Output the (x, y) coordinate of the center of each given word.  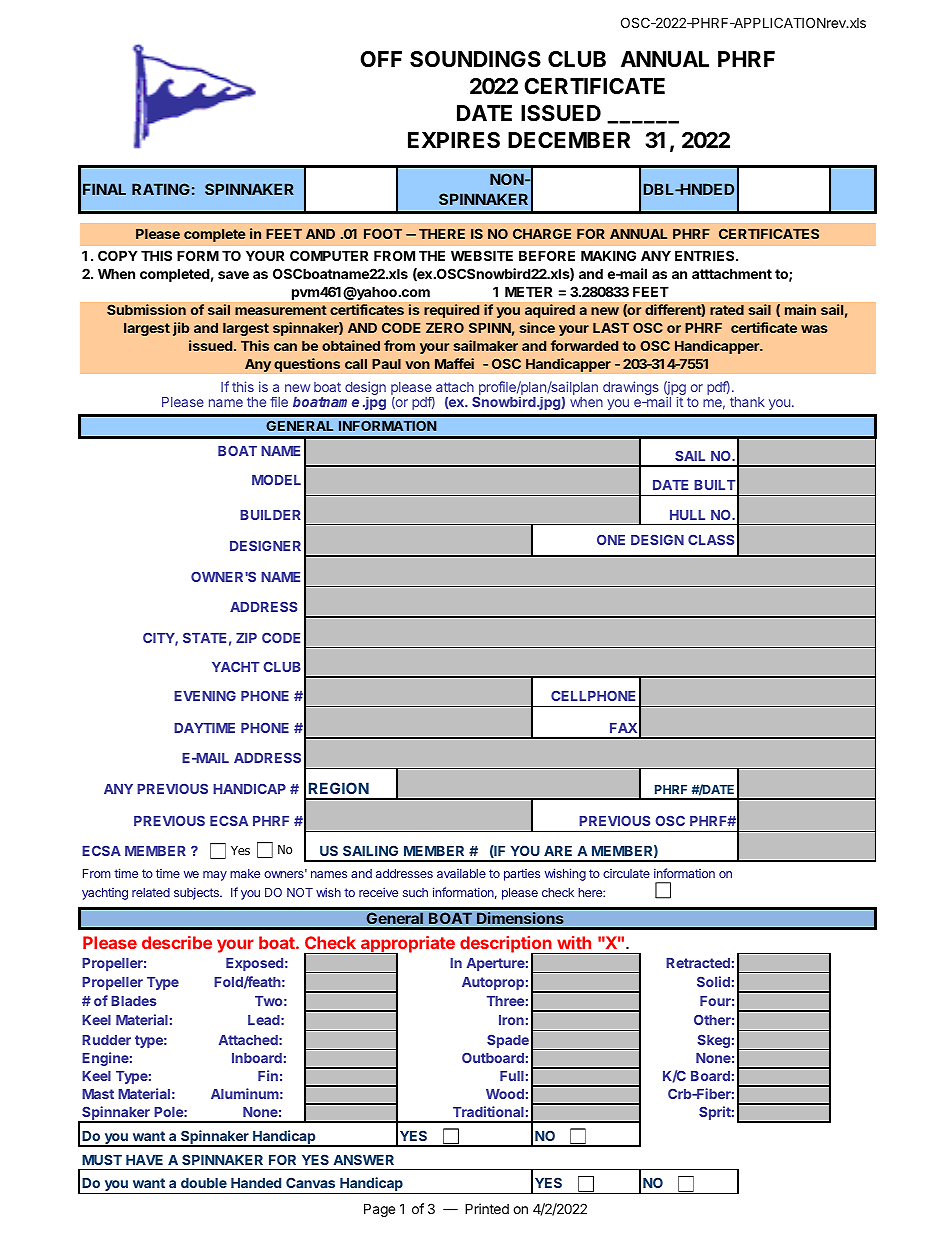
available (461, 873)
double (204, 1183)
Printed (487, 1208)
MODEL (276, 479)
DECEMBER (569, 140)
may (215, 876)
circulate (626, 873)
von (417, 365)
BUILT (715, 485)
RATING (161, 189)
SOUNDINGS (475, 59)
